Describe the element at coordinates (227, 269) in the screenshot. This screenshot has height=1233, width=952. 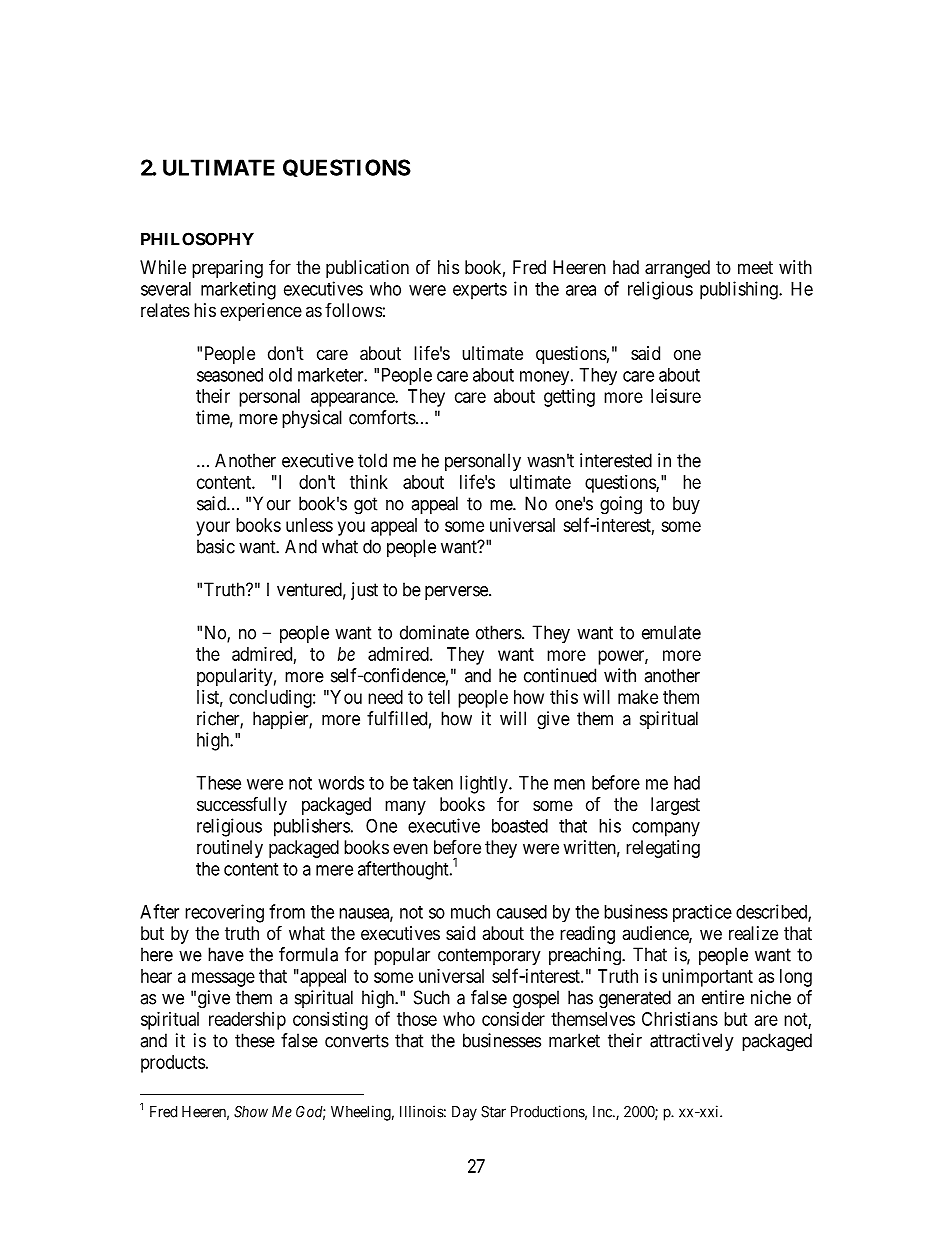
I see `preparing` at that location.
